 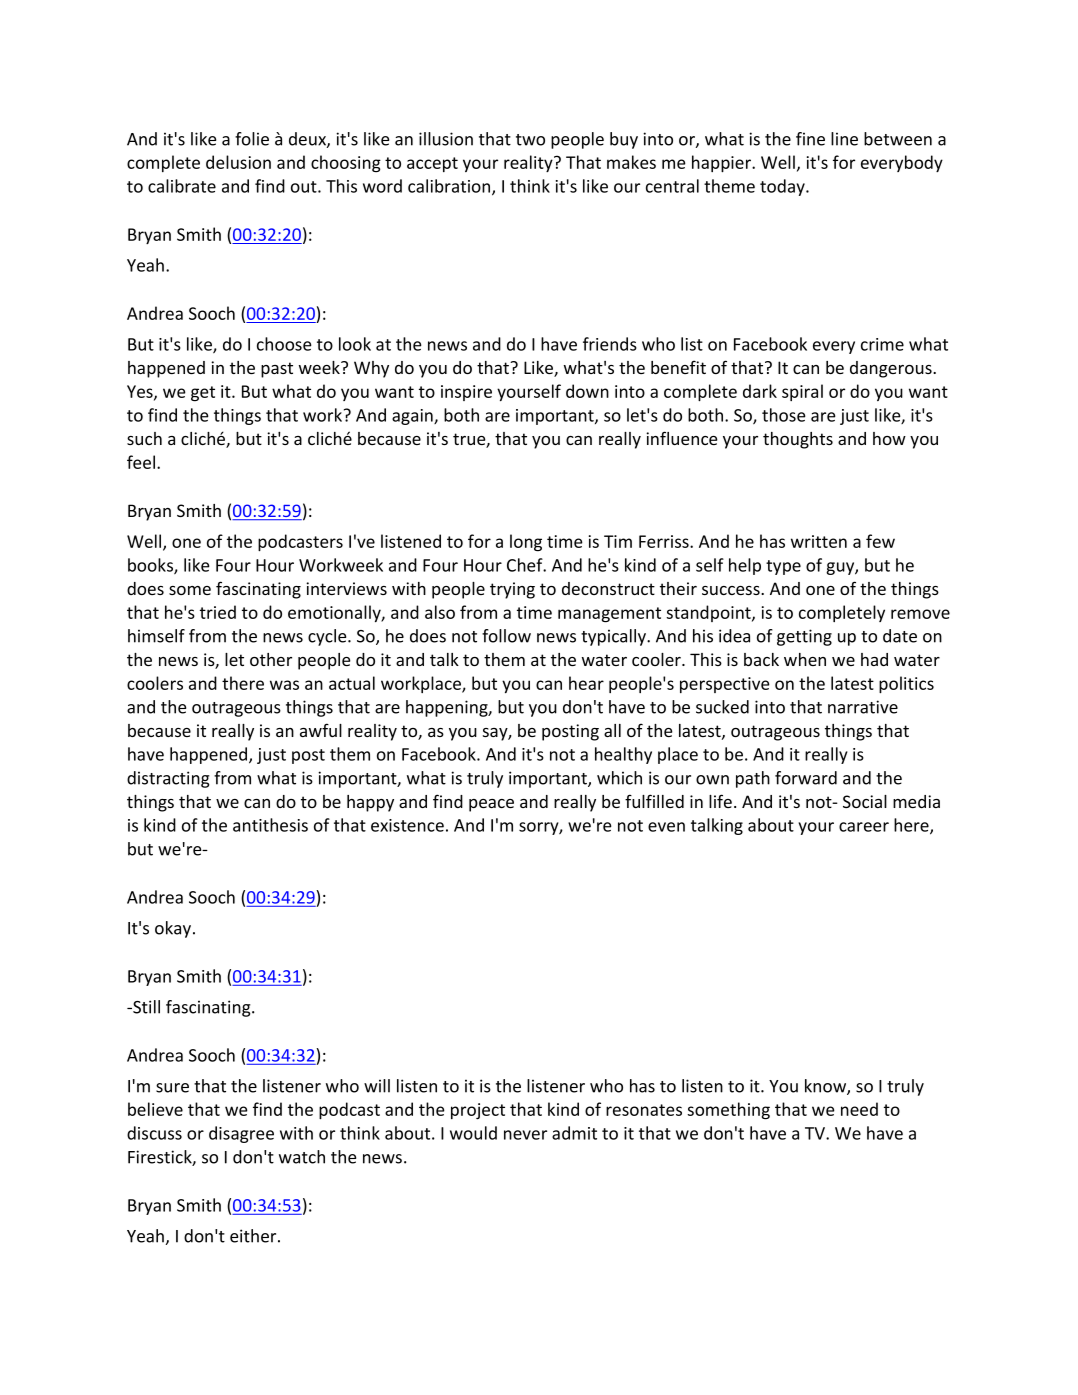 I want to click on never, so click(x=525, y=1135).
